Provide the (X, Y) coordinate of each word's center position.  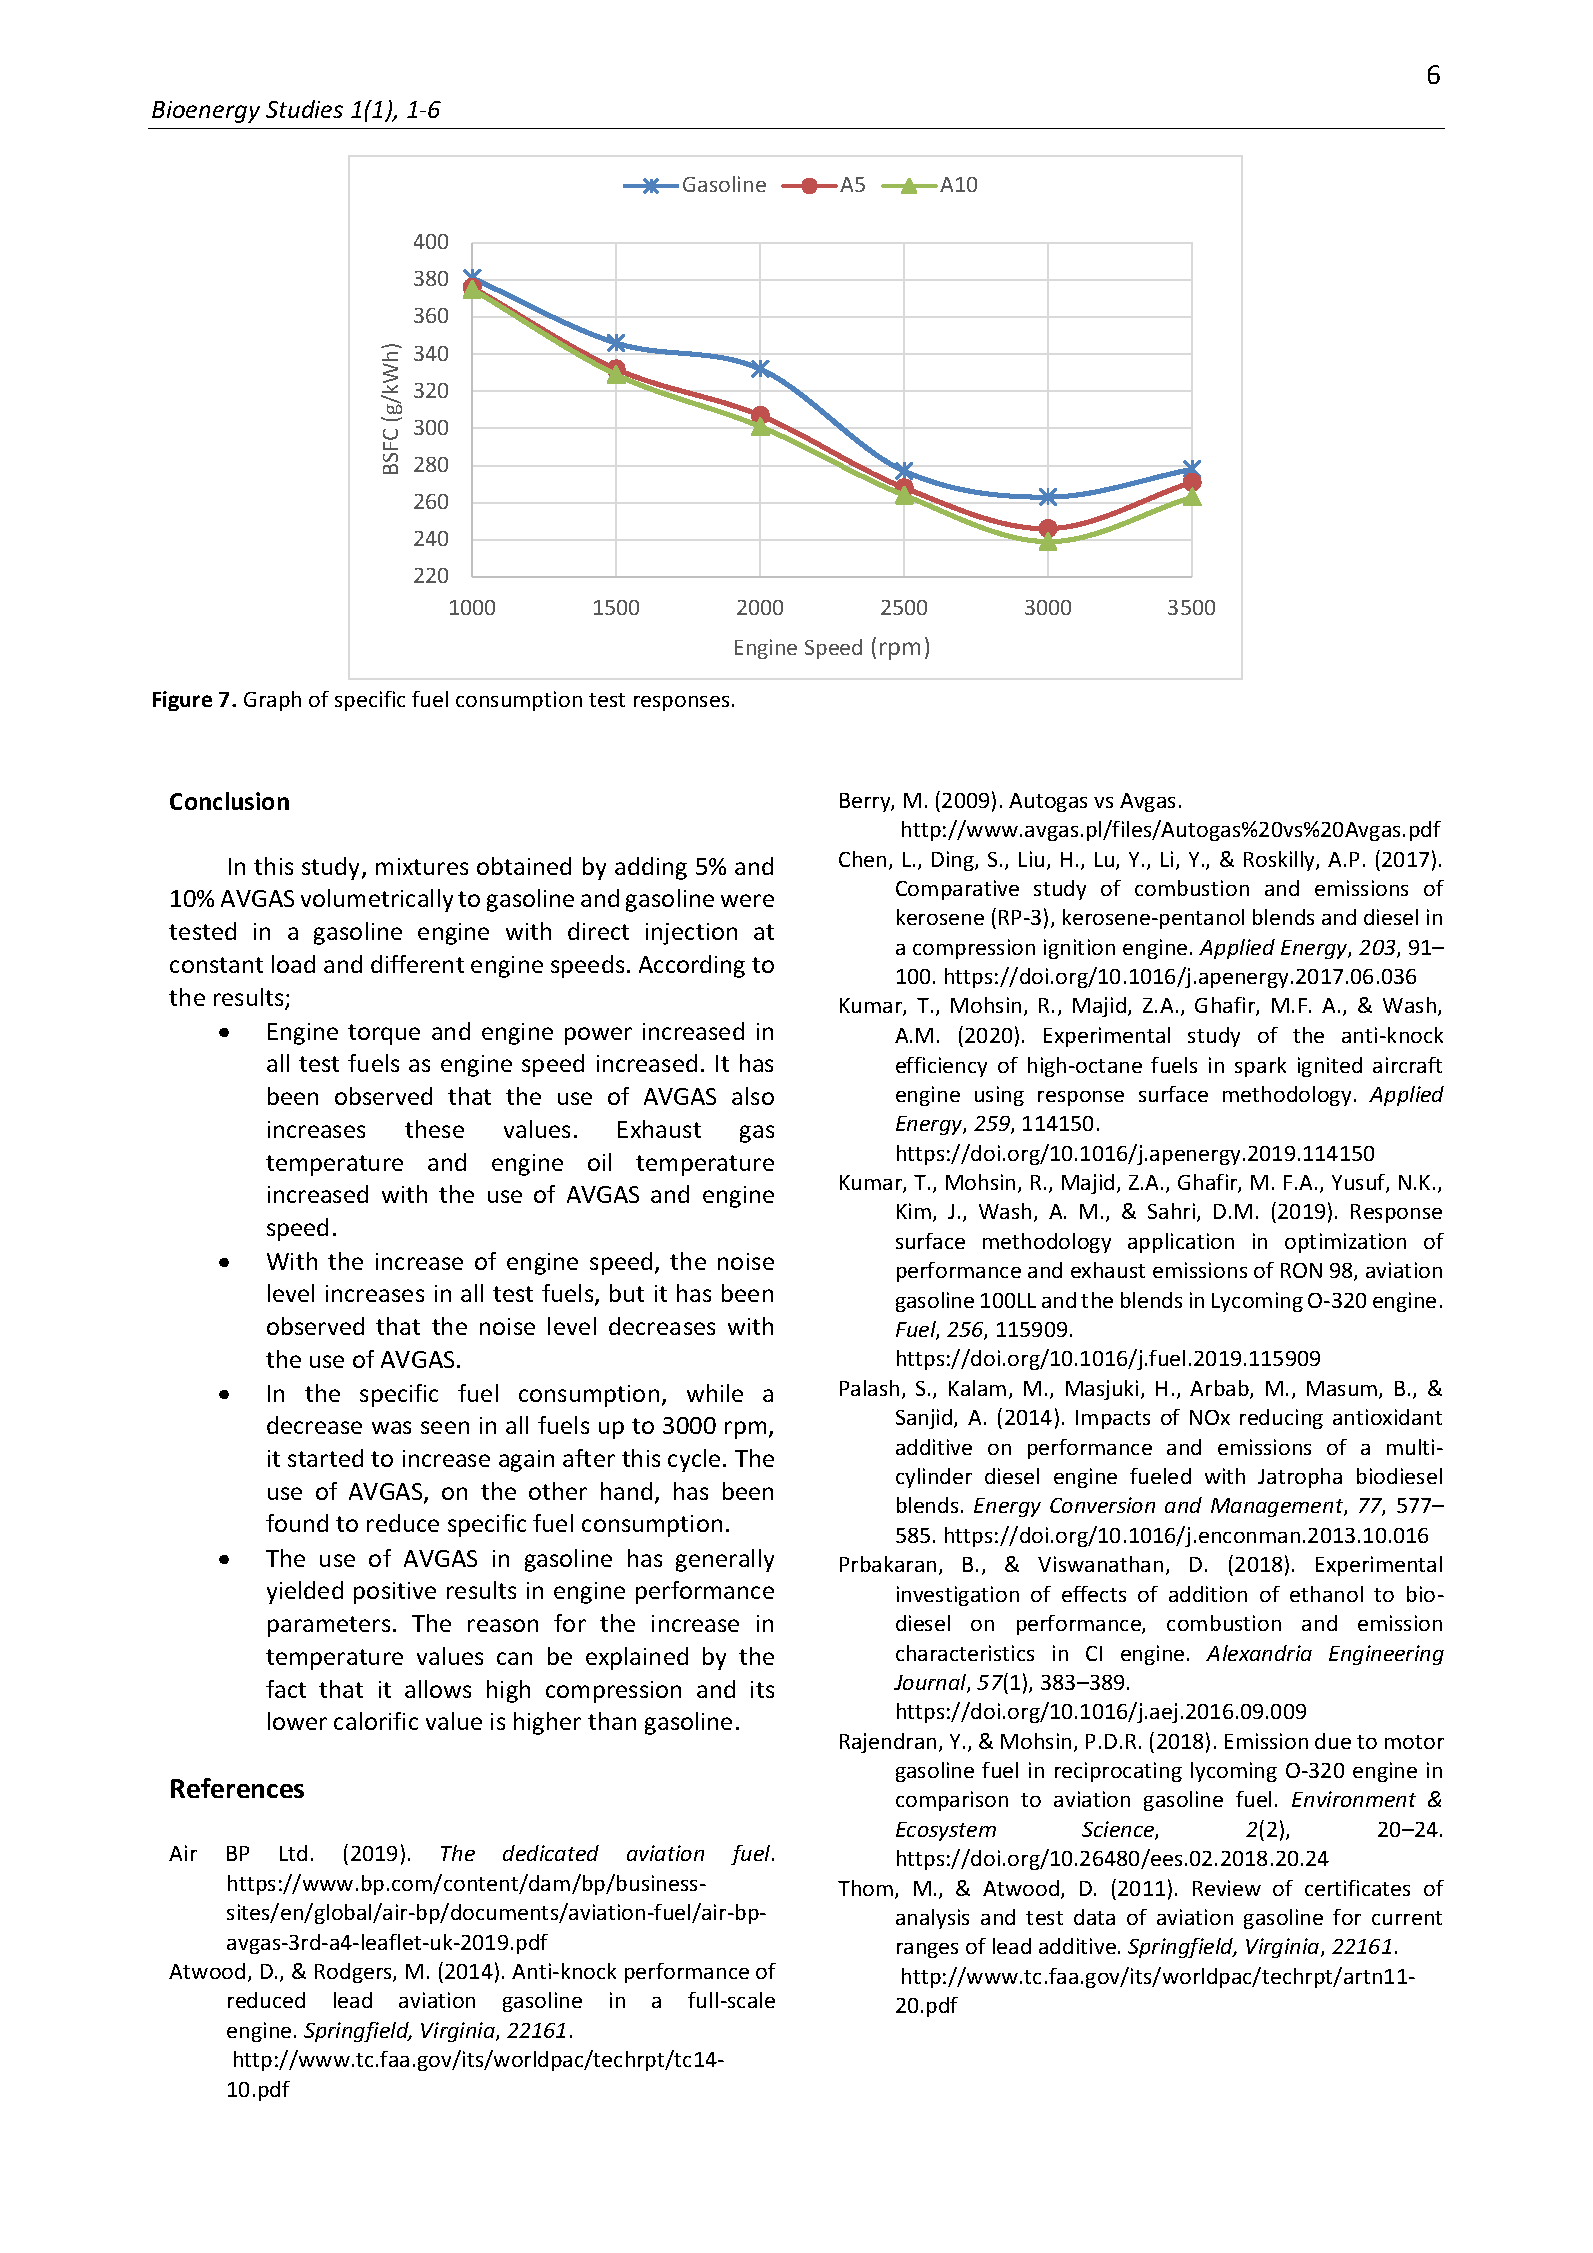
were (747, 900)
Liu (1031, 859)
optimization (1345, 1243)
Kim (914, 1211)
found (297, 1523)
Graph (272, 701)
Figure (182, 701)
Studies (304, 109)
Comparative (957, 890)
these (434, 1129)
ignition (1079, 949)
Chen (862, 859)
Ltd (293, 1853)
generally (725, 1560)
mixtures (422, 866)
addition (1208, 1594)
